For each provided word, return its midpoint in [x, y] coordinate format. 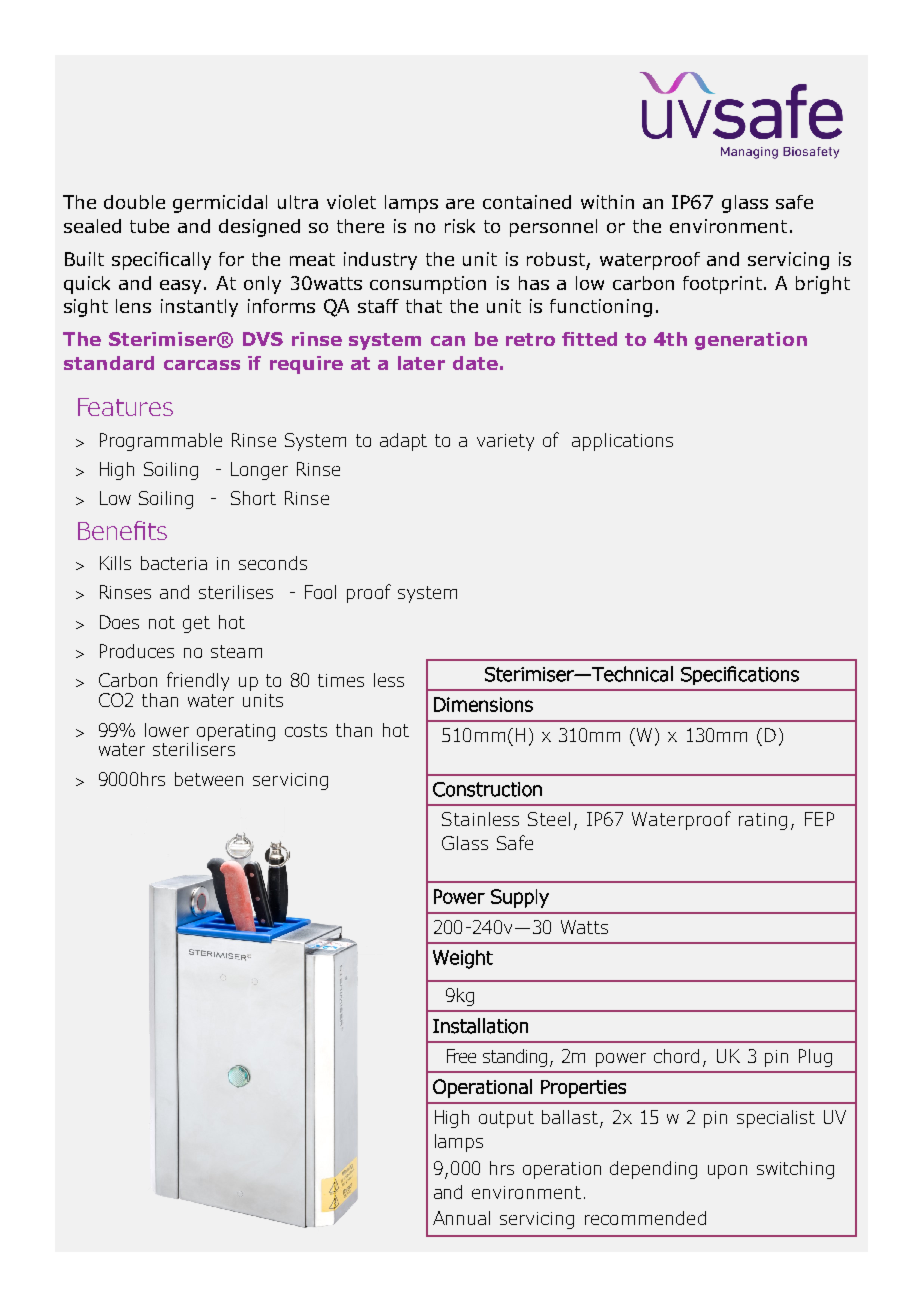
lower [167, 730]
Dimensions [483, 704]
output [506, 1119]
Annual [461, 1218]
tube [149, 226]
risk [460, 226]
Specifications [740, 675]
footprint [724, 285]
